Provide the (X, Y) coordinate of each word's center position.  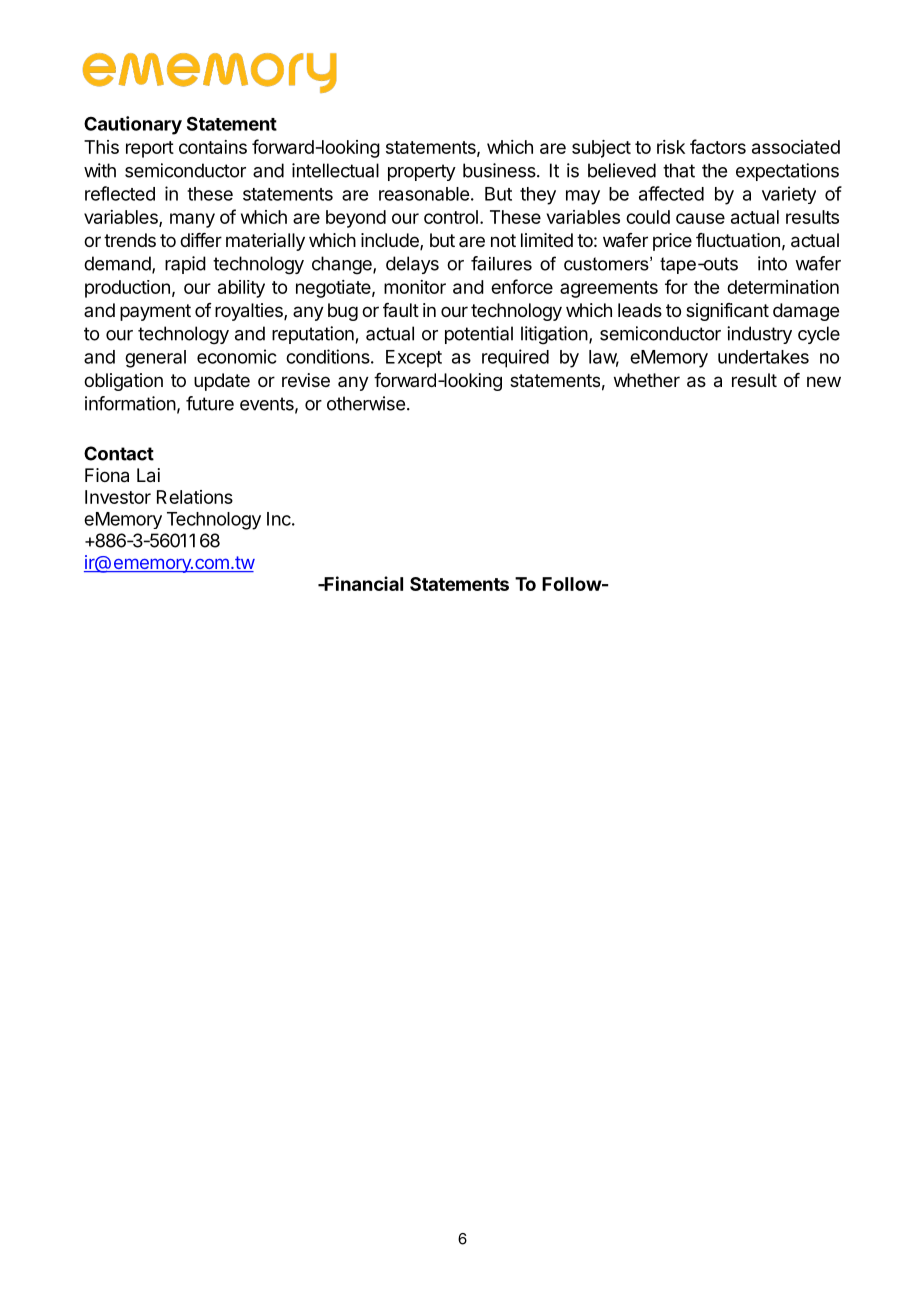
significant (727, 312)
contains (213, 147)
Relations (195, 497)
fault (401, 310)
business (500, 170)
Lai (148, 475)
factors (718, 146)
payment (155, 312)
